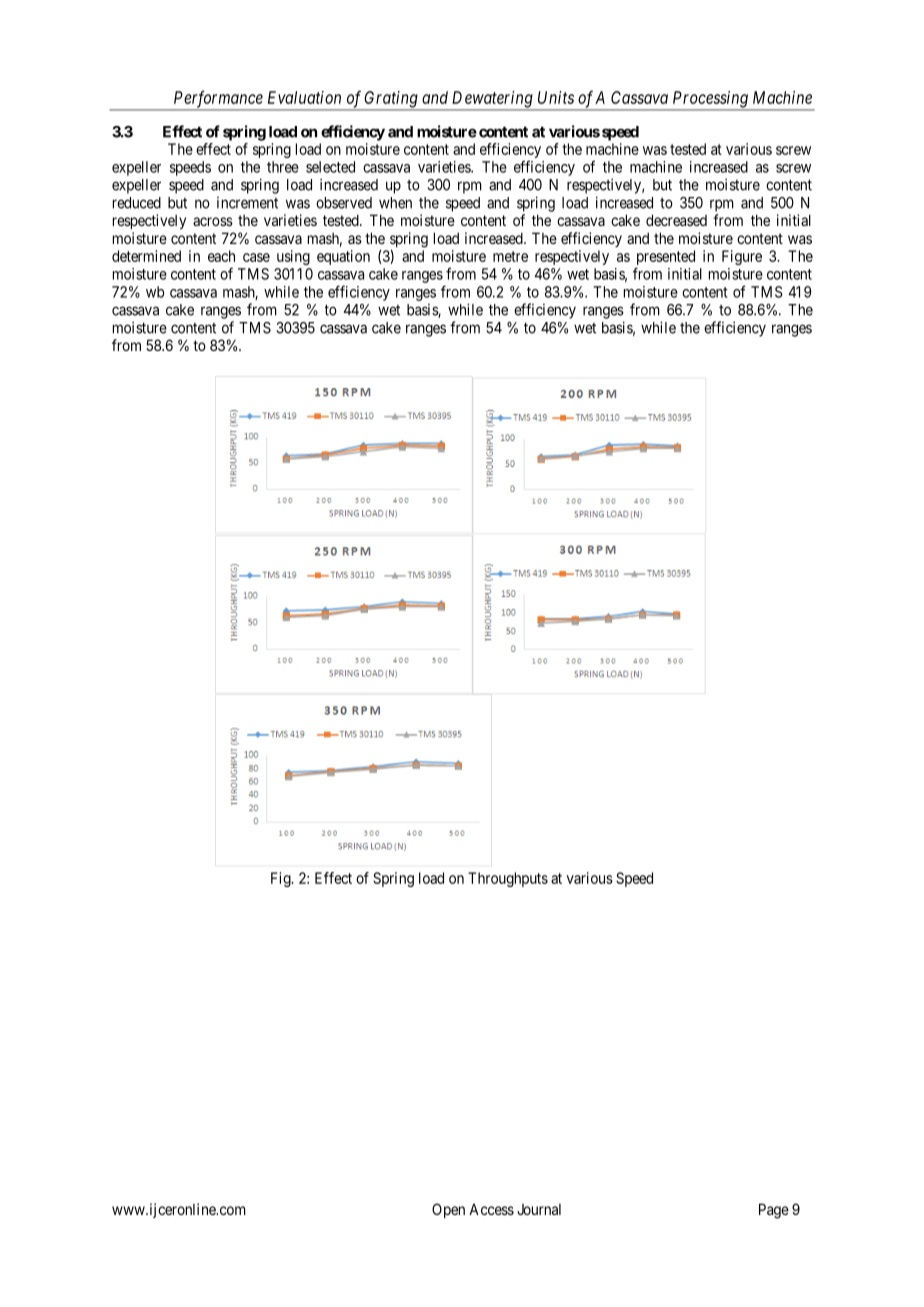  I want to click on Access, so click(491, 1209).
